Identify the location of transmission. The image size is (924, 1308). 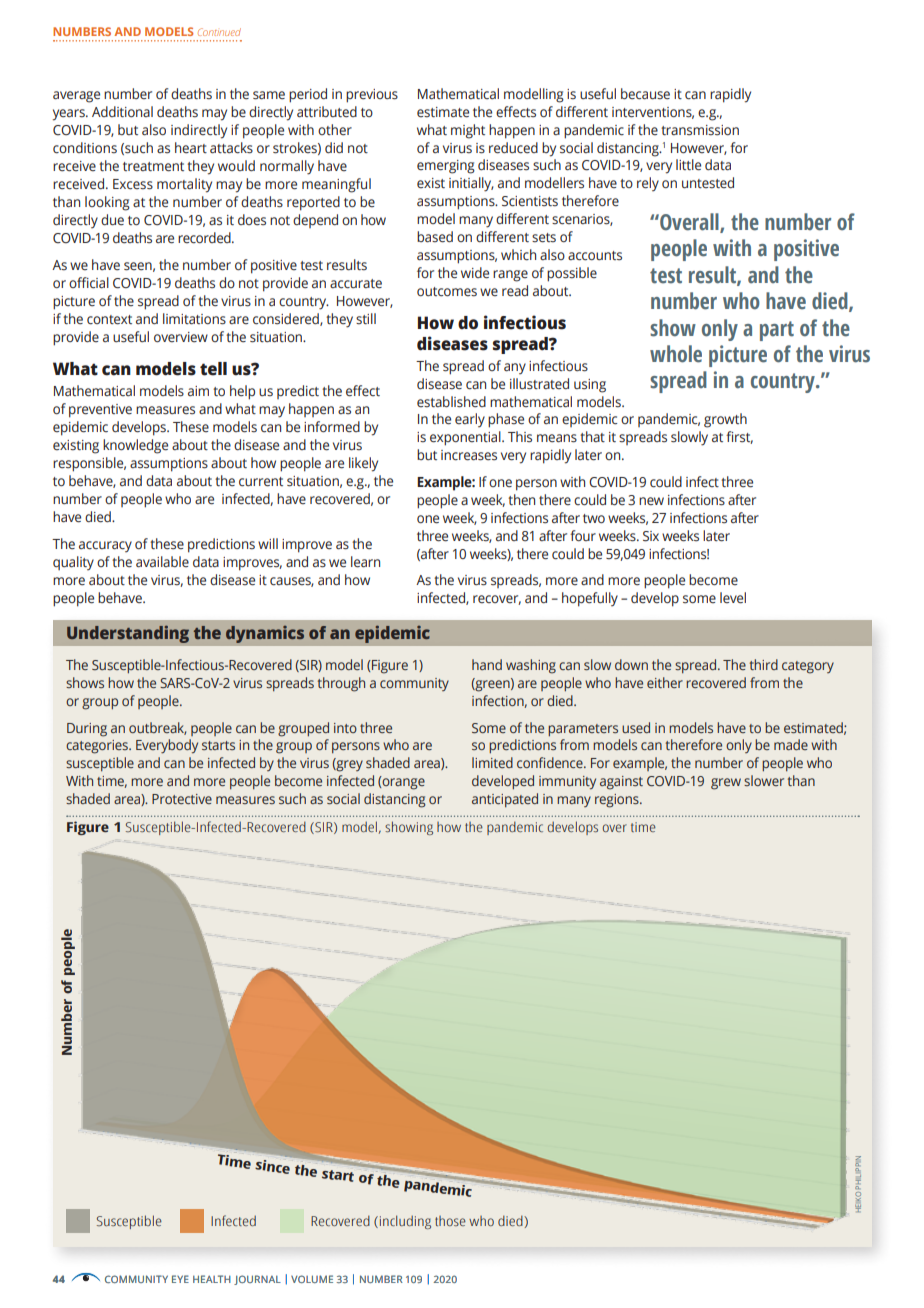
(700, 130).
